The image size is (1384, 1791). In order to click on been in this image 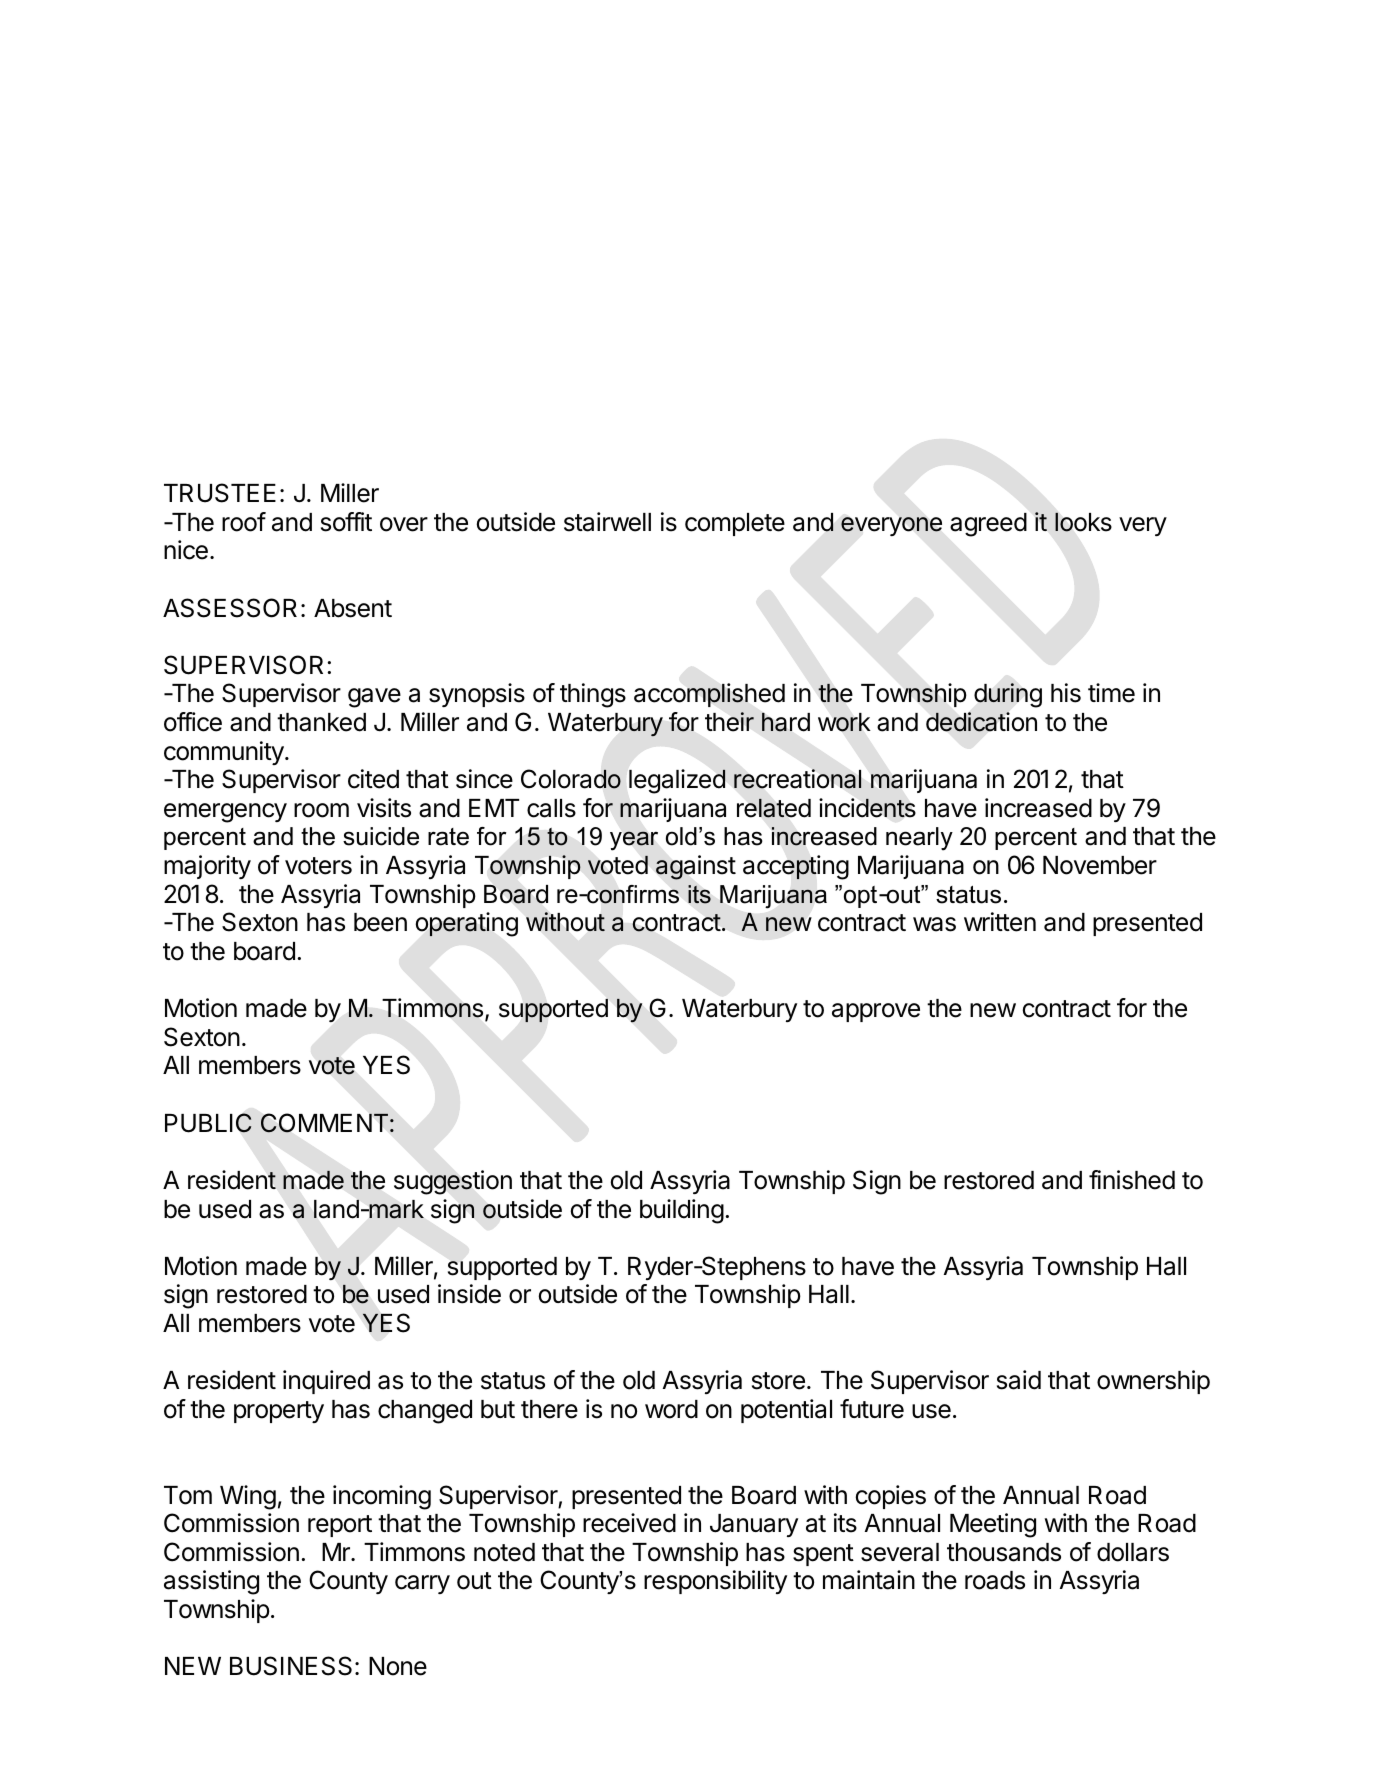, I will do `click(380, 922)`.
